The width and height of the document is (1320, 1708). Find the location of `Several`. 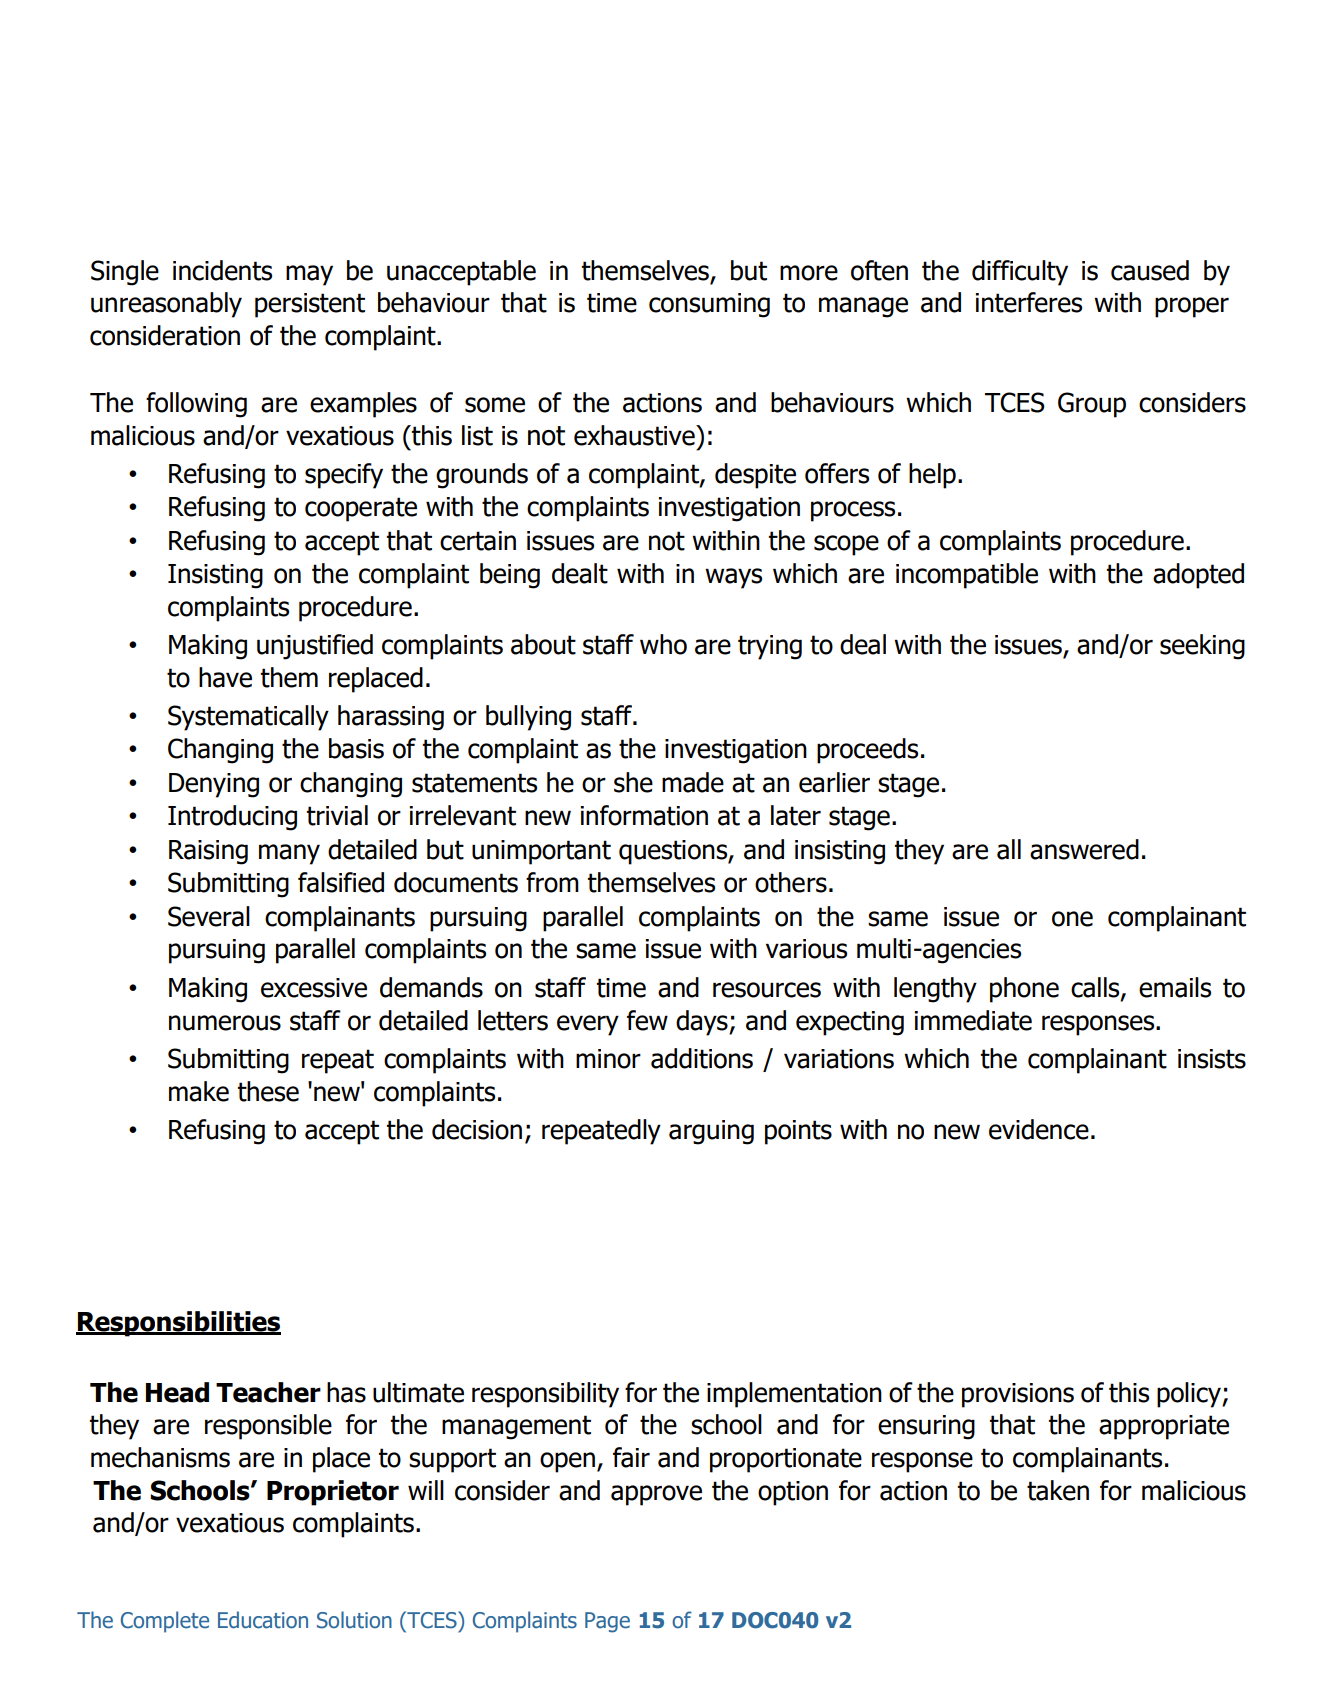

Several is located at coordinates (209, 916).
